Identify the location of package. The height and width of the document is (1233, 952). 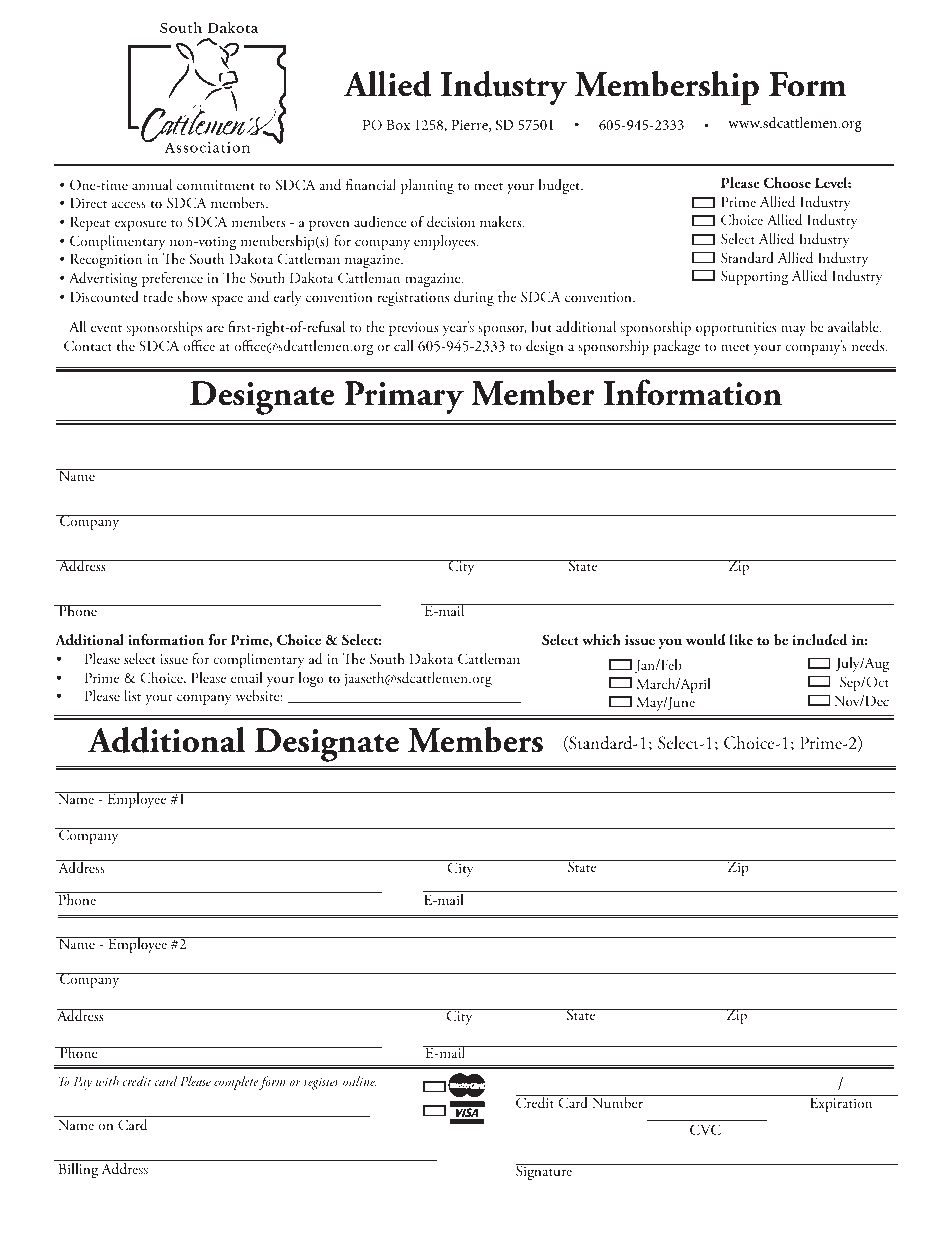
(676, 347).
